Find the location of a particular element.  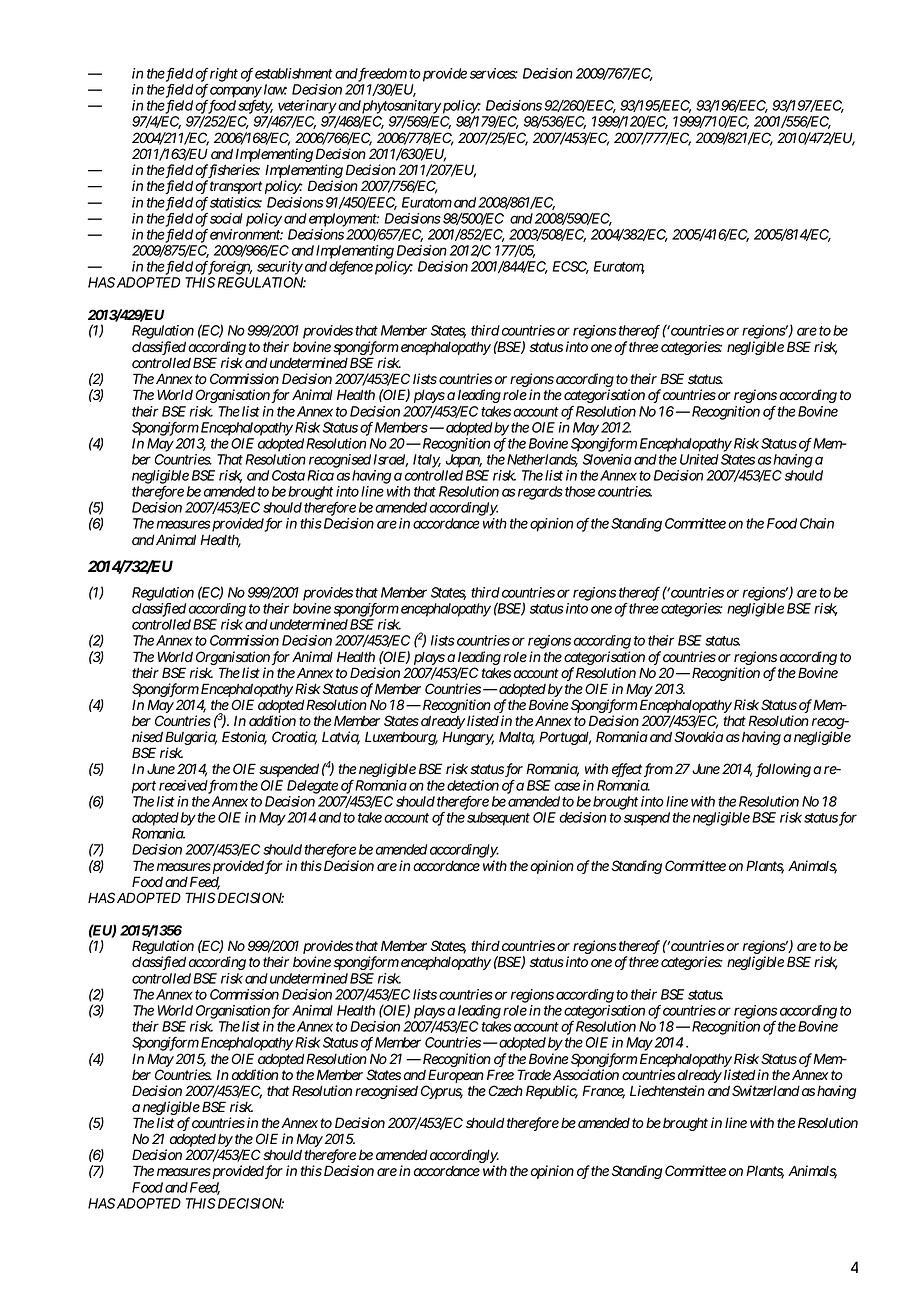

United is located at coordinates (699, 459).
